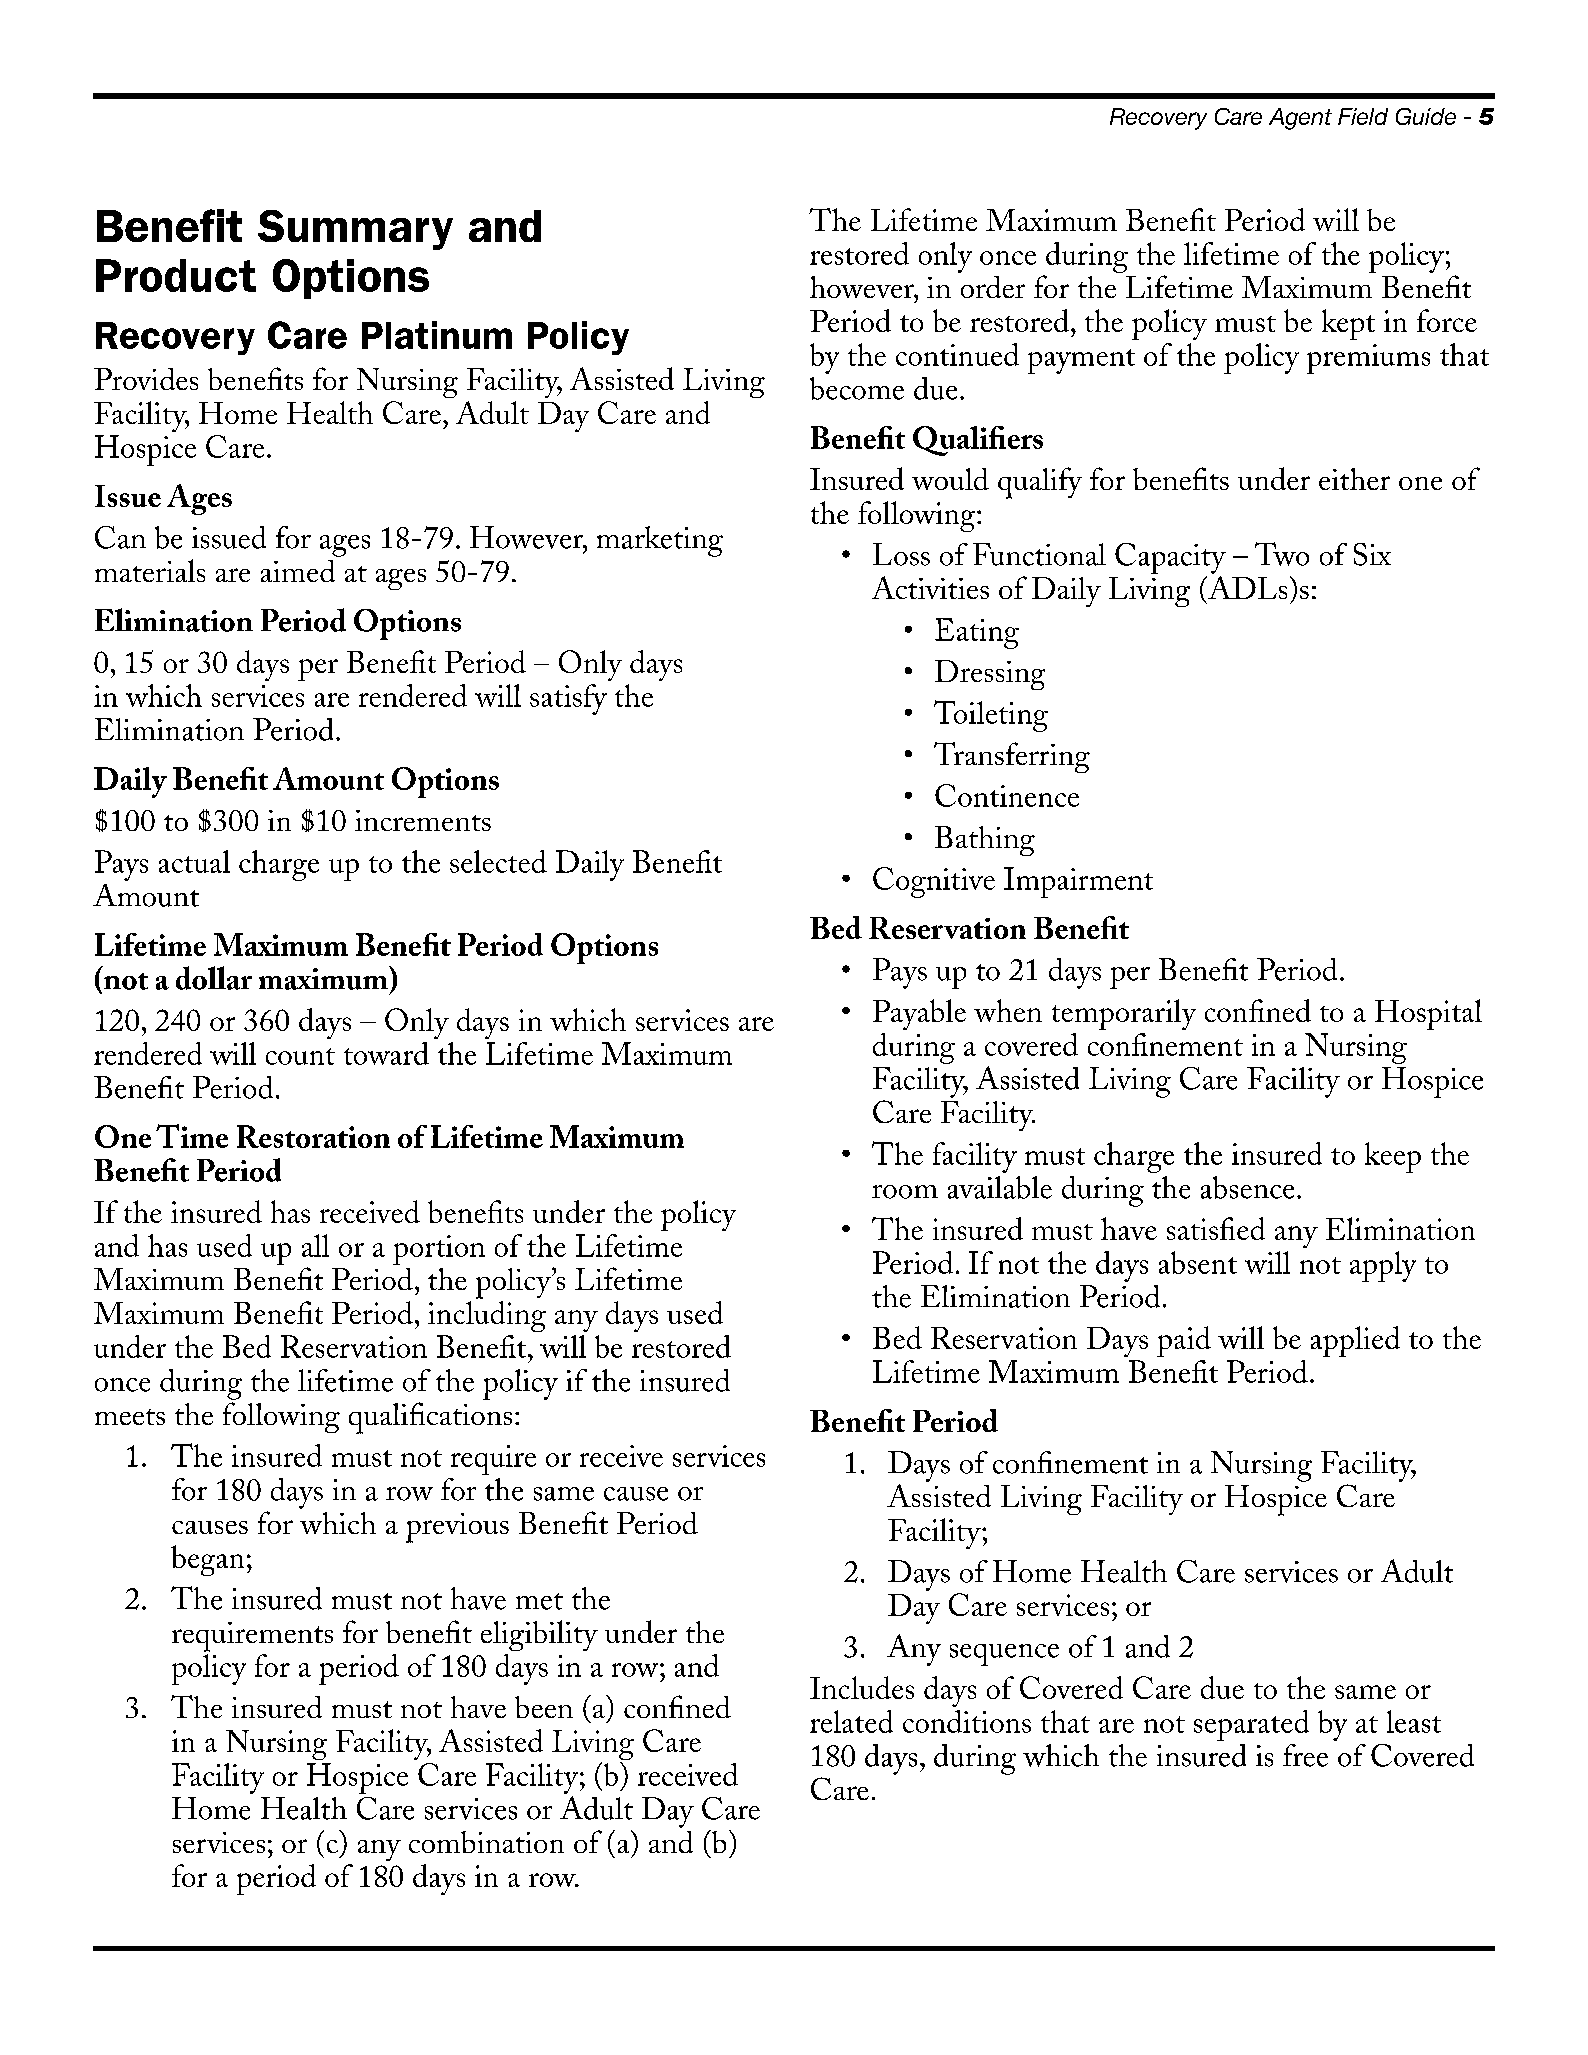 This screenshot has width=1588, height=2055. Describe the element at coordinates (1216, 1228) in the screenshot. I see `satisfied` at that location.
